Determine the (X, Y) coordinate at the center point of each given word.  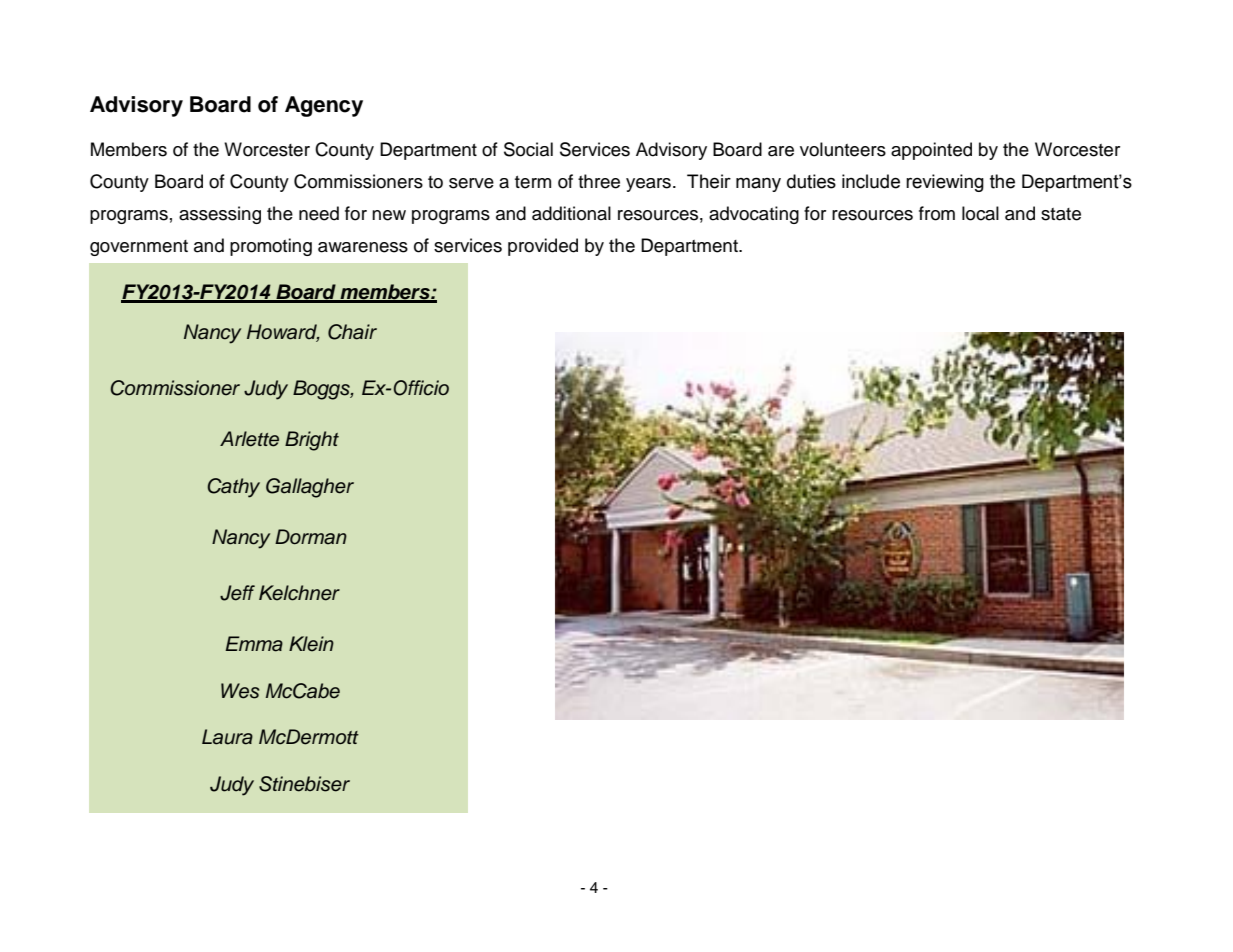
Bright (312, 441)
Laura (227, 737)
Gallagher (310, 488)
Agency (324, 106)
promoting (271, 247)
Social (528, 149)
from (937, 213)
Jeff (237, 593)
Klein (311, 644)
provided (543, 247)
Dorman (311, 537)
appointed (931, 151)
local (980, 213)
